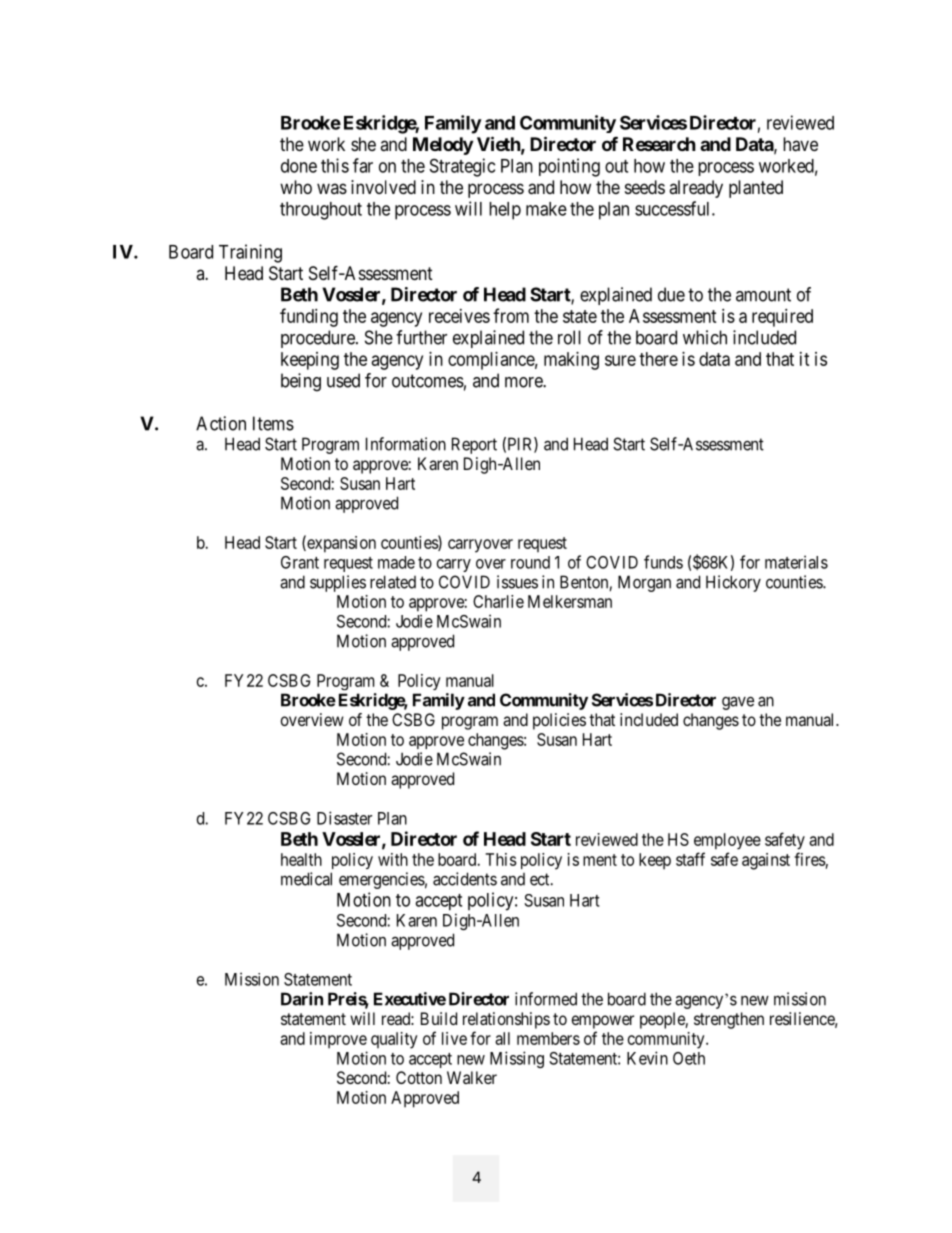 The image size is (952, 1233). What do you see at coordinates (319, 339) in the screenshot?
I see `procedure` at bounding box center [319, 339].
